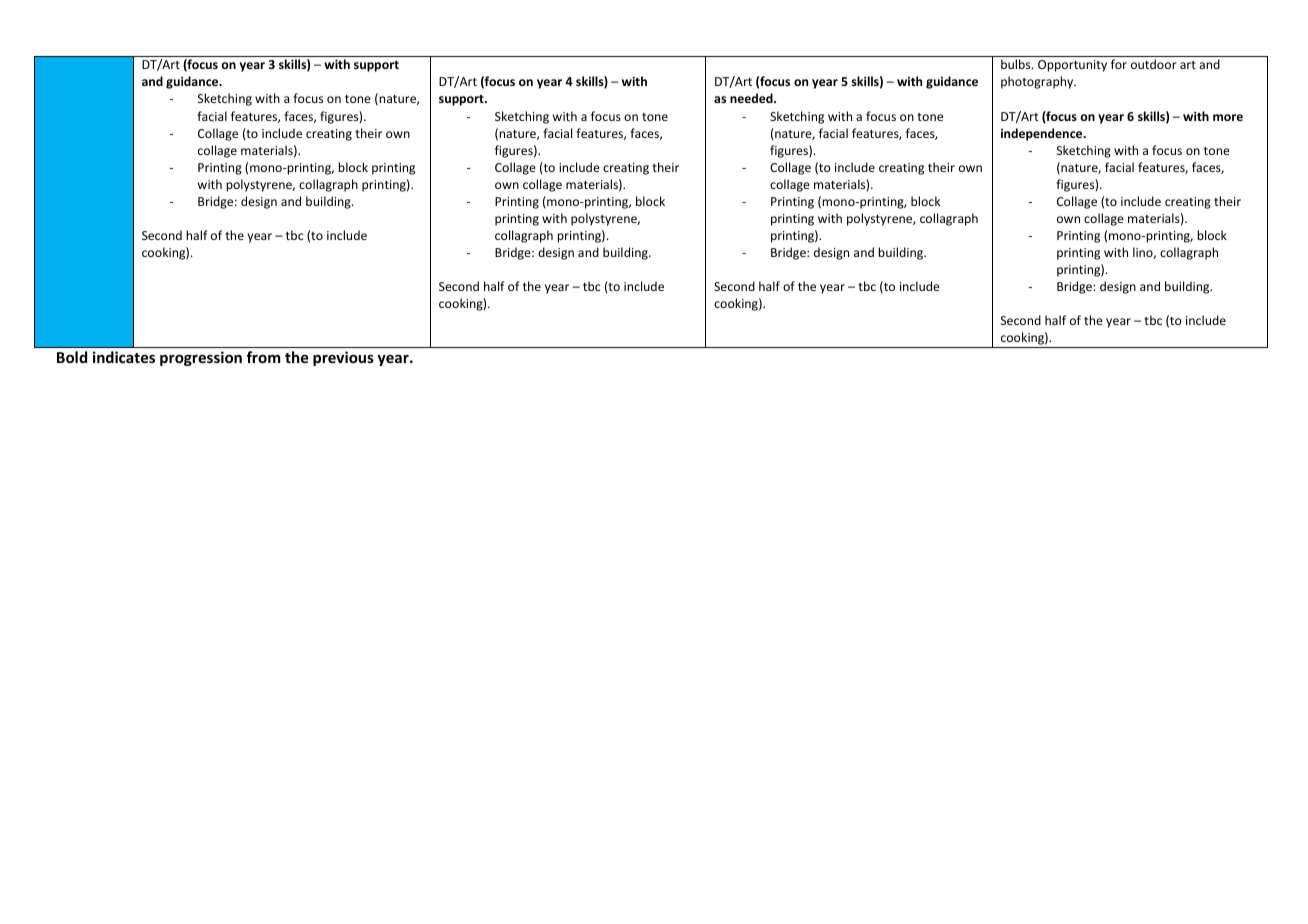 This document has width=1308, height=924. I want to click on independence, so click(1043, 134).
